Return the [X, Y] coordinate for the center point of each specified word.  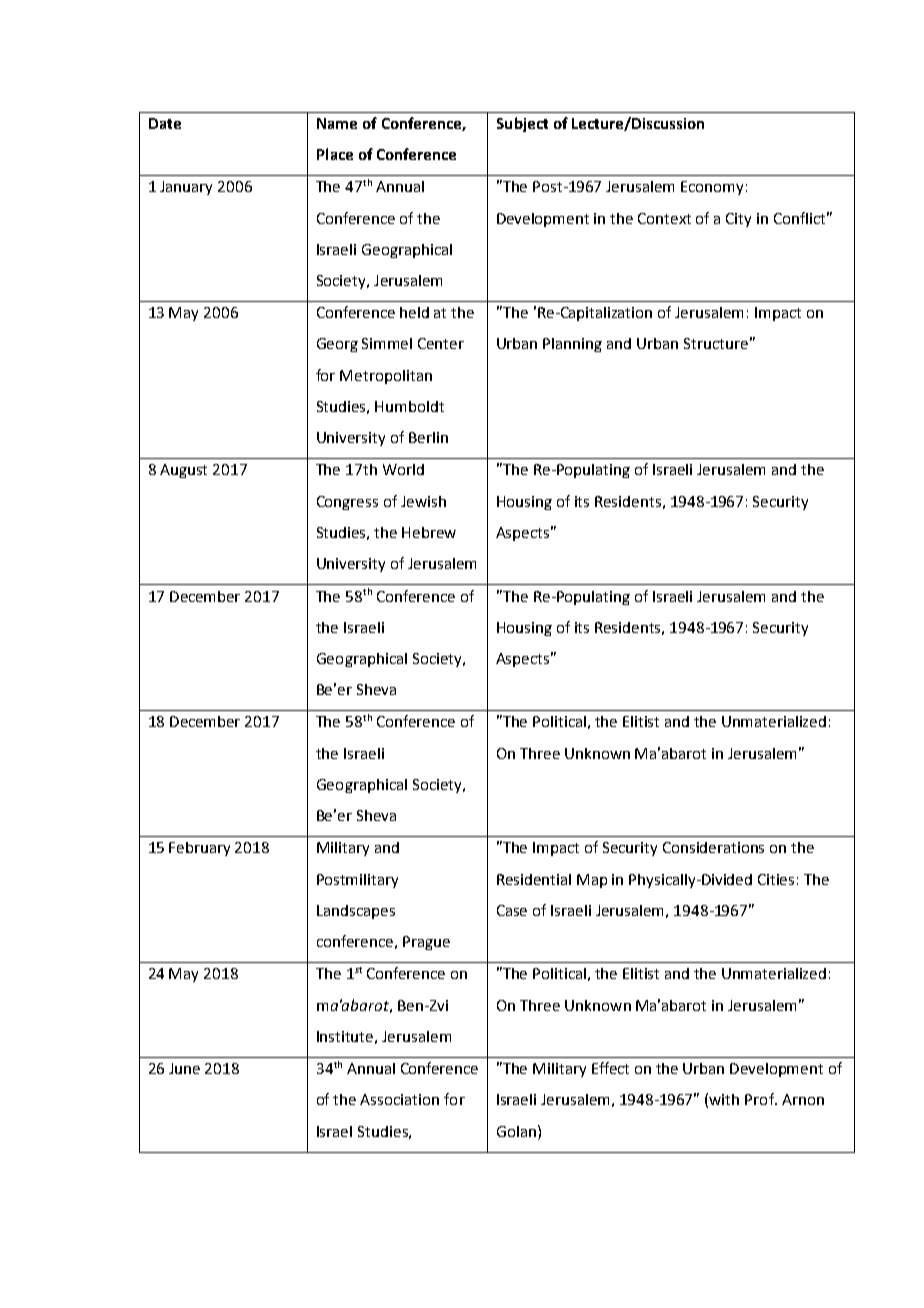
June [184, 1068]
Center [441, 343]
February [199, 849]
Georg [337, 345]
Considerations [713, 847]
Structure [716, 343]
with [724, 1099]
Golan [518, 1131]
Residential [534, 879]
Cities [776, 879]
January [186, 188]
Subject [522, 124]
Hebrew [429, 532]
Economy [712, 188]
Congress [347, 503]
